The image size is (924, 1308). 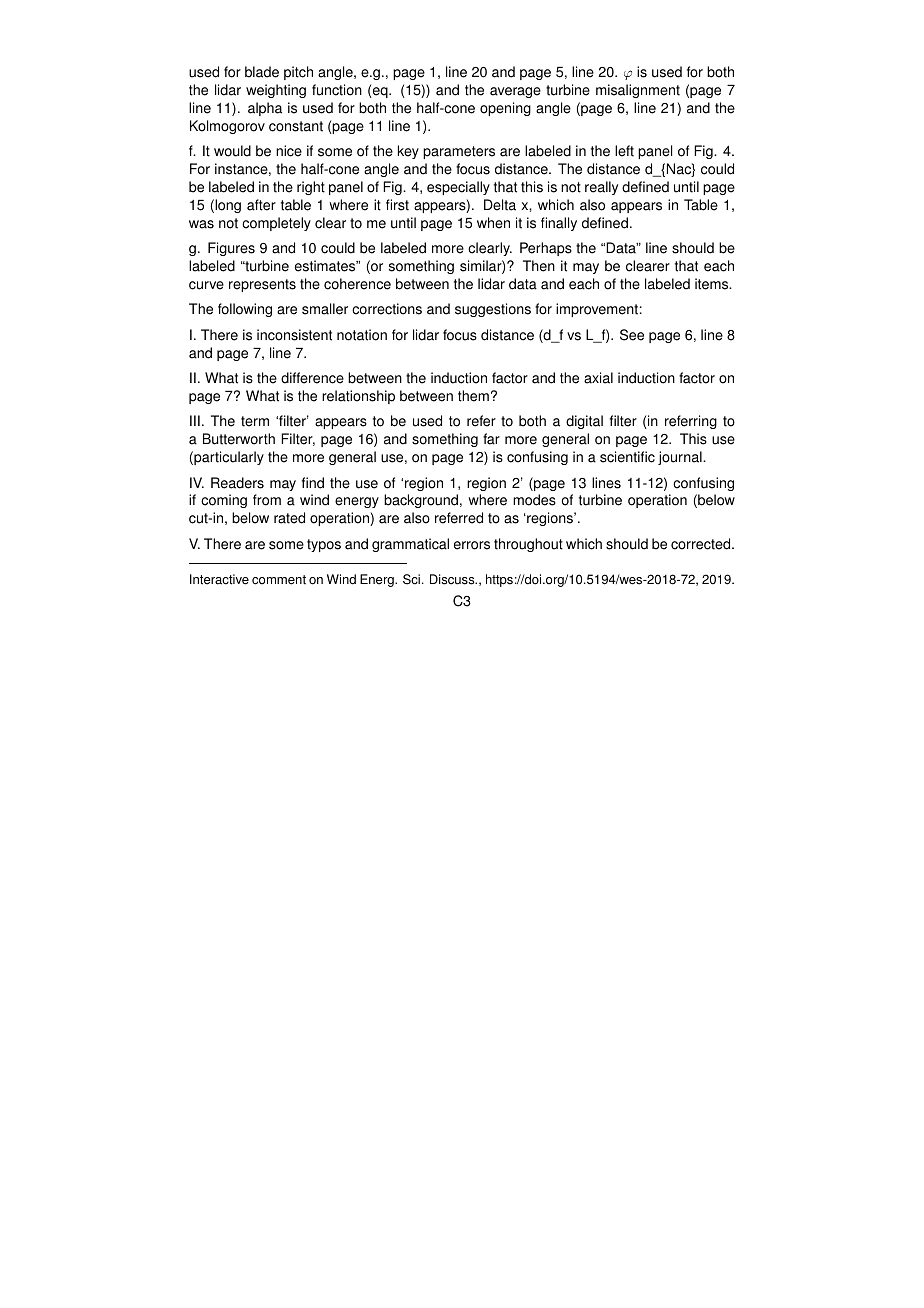 I want to click on corrected, so click(x=702, y=544).
